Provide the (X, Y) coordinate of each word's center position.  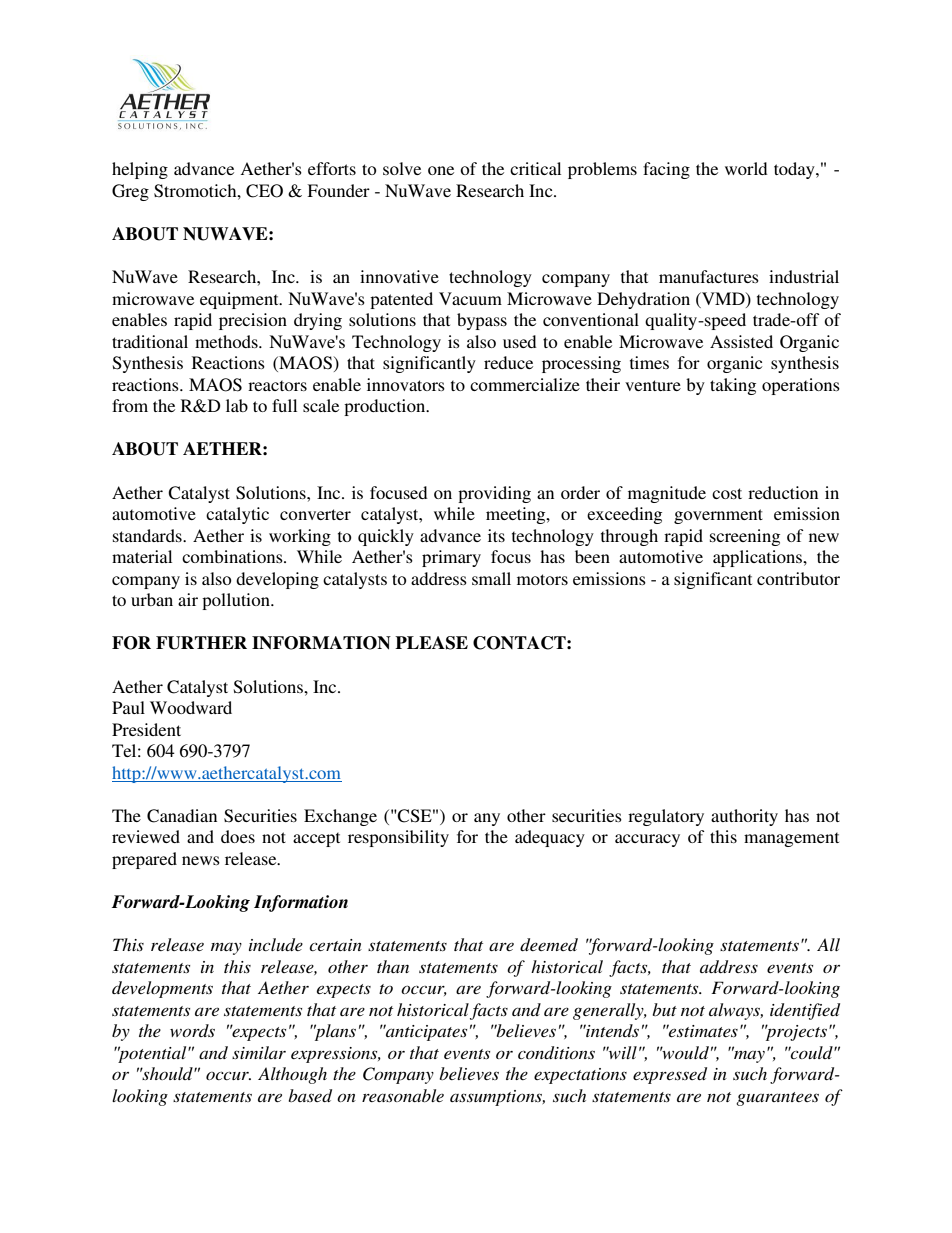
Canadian (182, 816)
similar (259, 1052)
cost (727, 493)
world (746, 168)
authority (744, 817)
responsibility (398, 838)
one (441, 170)
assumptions (497, 1098)
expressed (670, 1075)
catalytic (237, 515)
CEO (264, 191)
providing (494, 494)
